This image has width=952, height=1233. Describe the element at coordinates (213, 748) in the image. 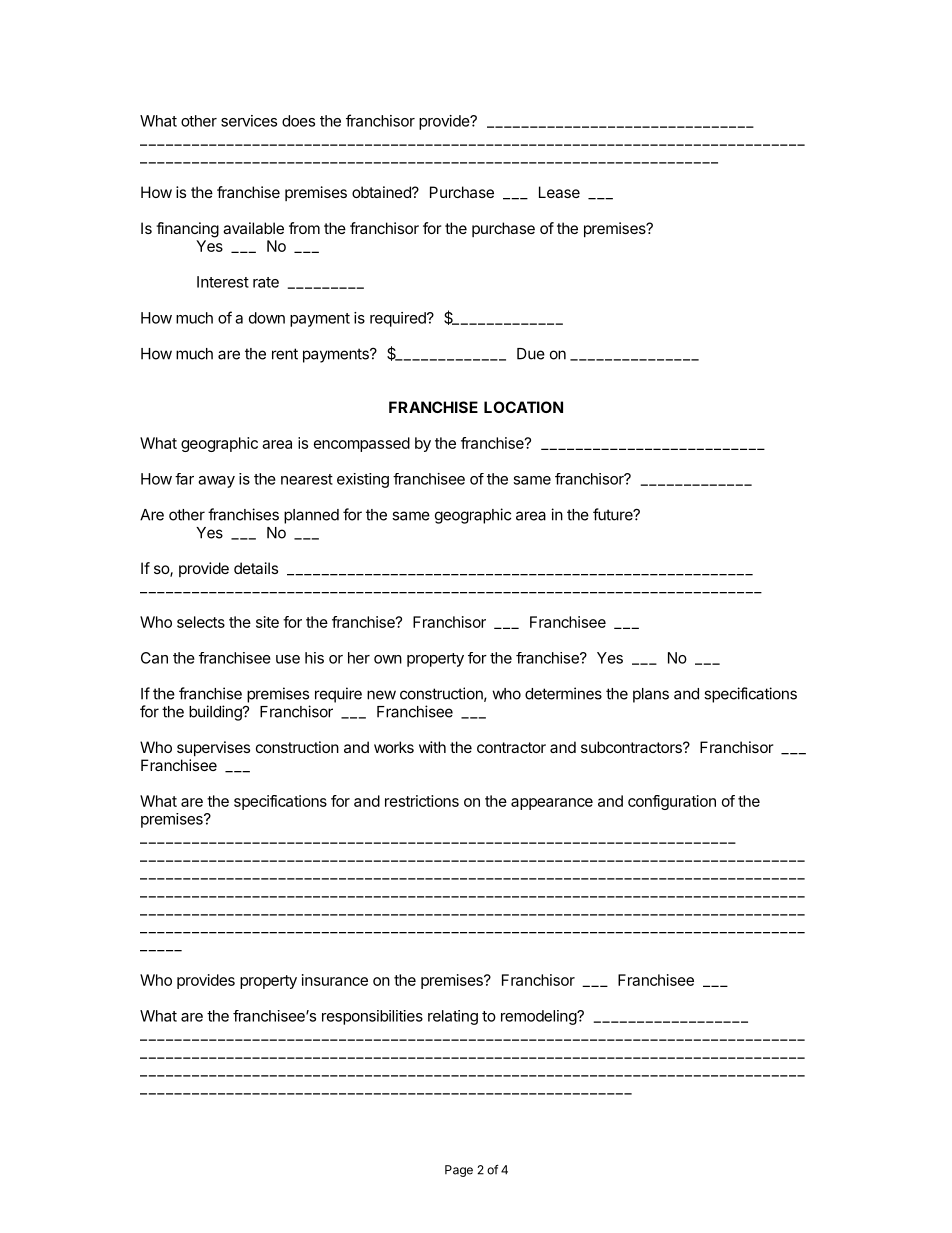

I see `supervises` at that location.
